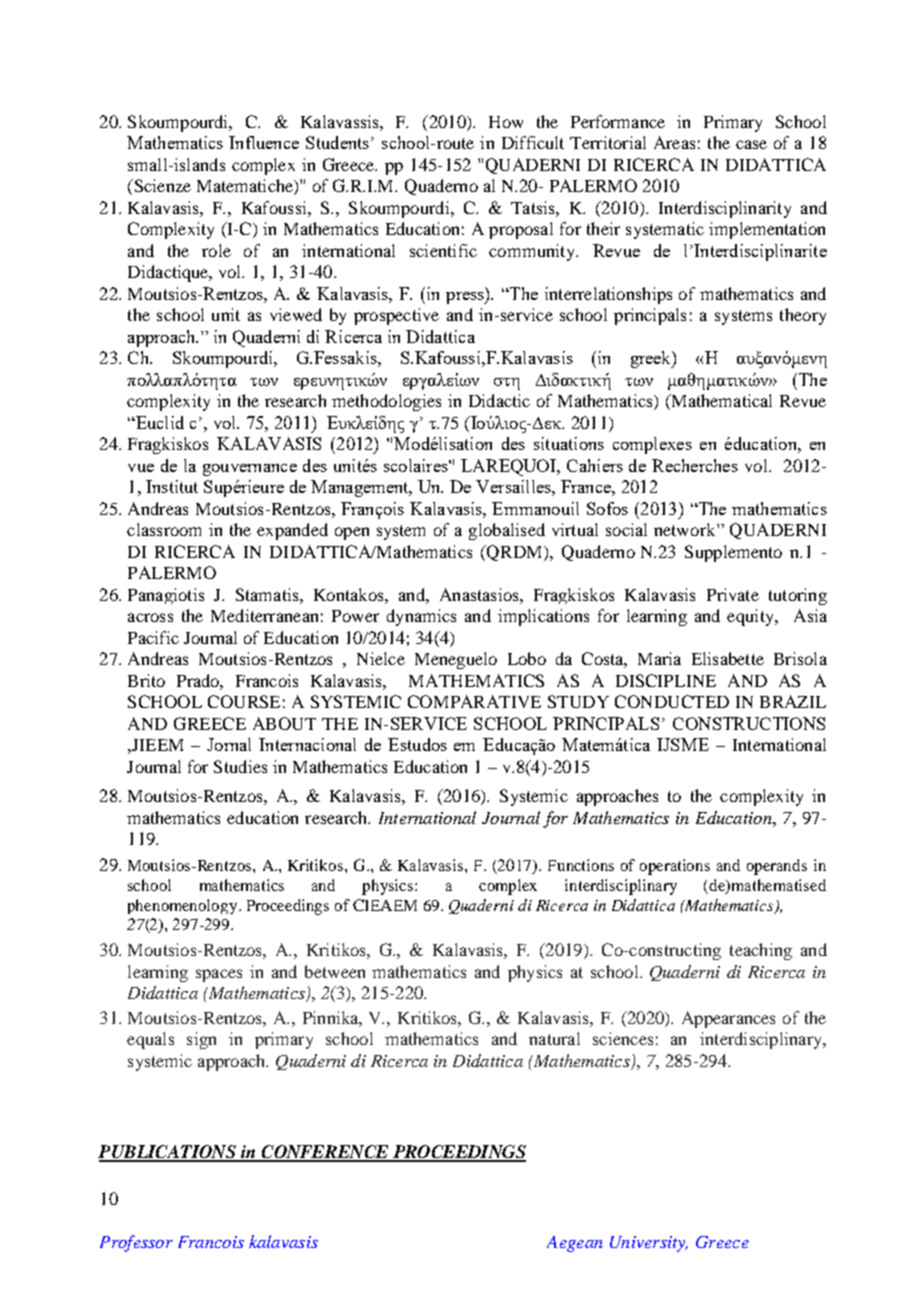 The width and height of the document is (924, 1308). What do you see at coordinates (264, 142) in the document?
I see `Influence` at bounding box center [264, 142].
